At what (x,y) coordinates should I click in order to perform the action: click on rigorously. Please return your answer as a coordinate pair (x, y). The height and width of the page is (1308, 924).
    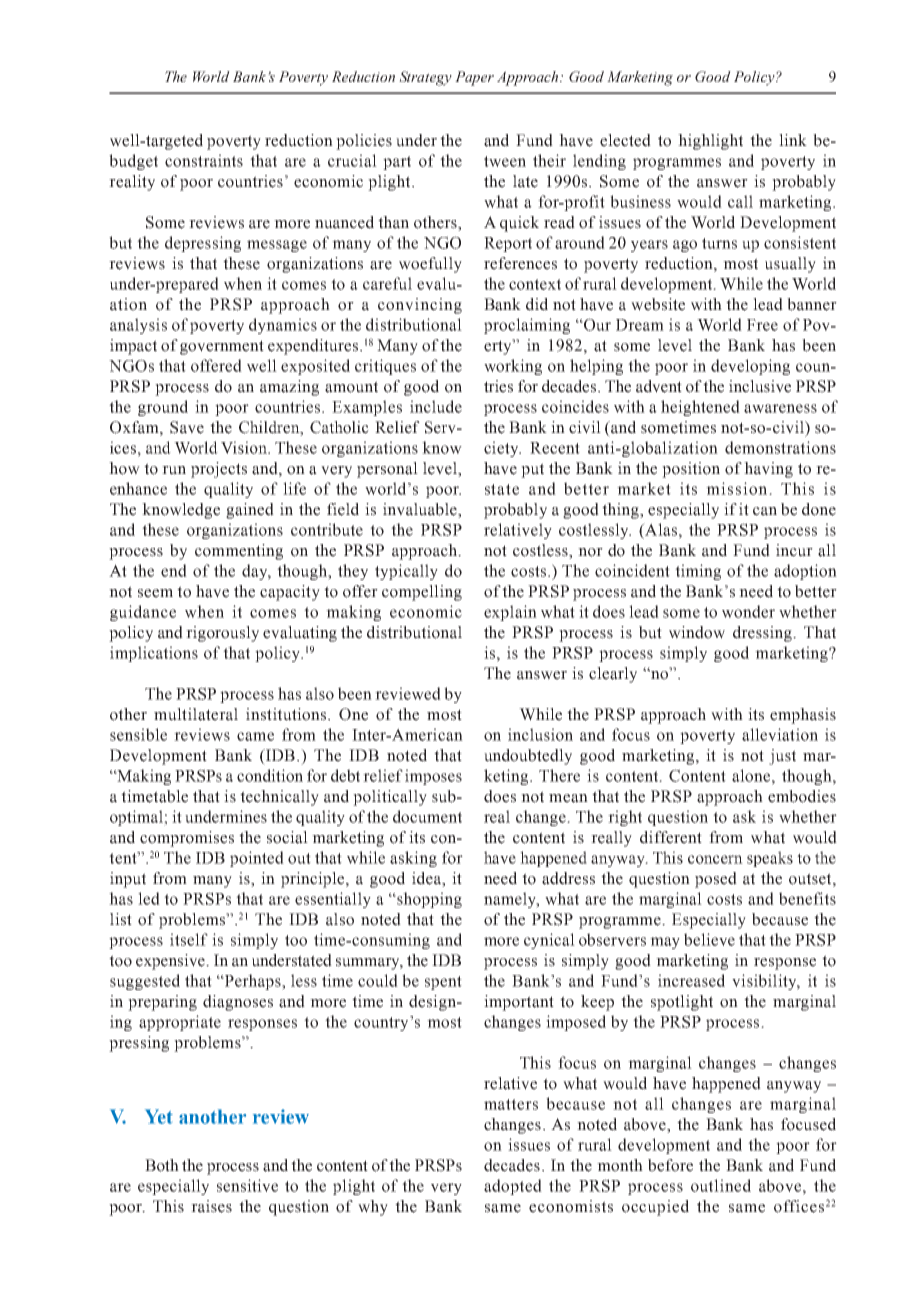
    Looking at the image, I should click on (222, 634).
